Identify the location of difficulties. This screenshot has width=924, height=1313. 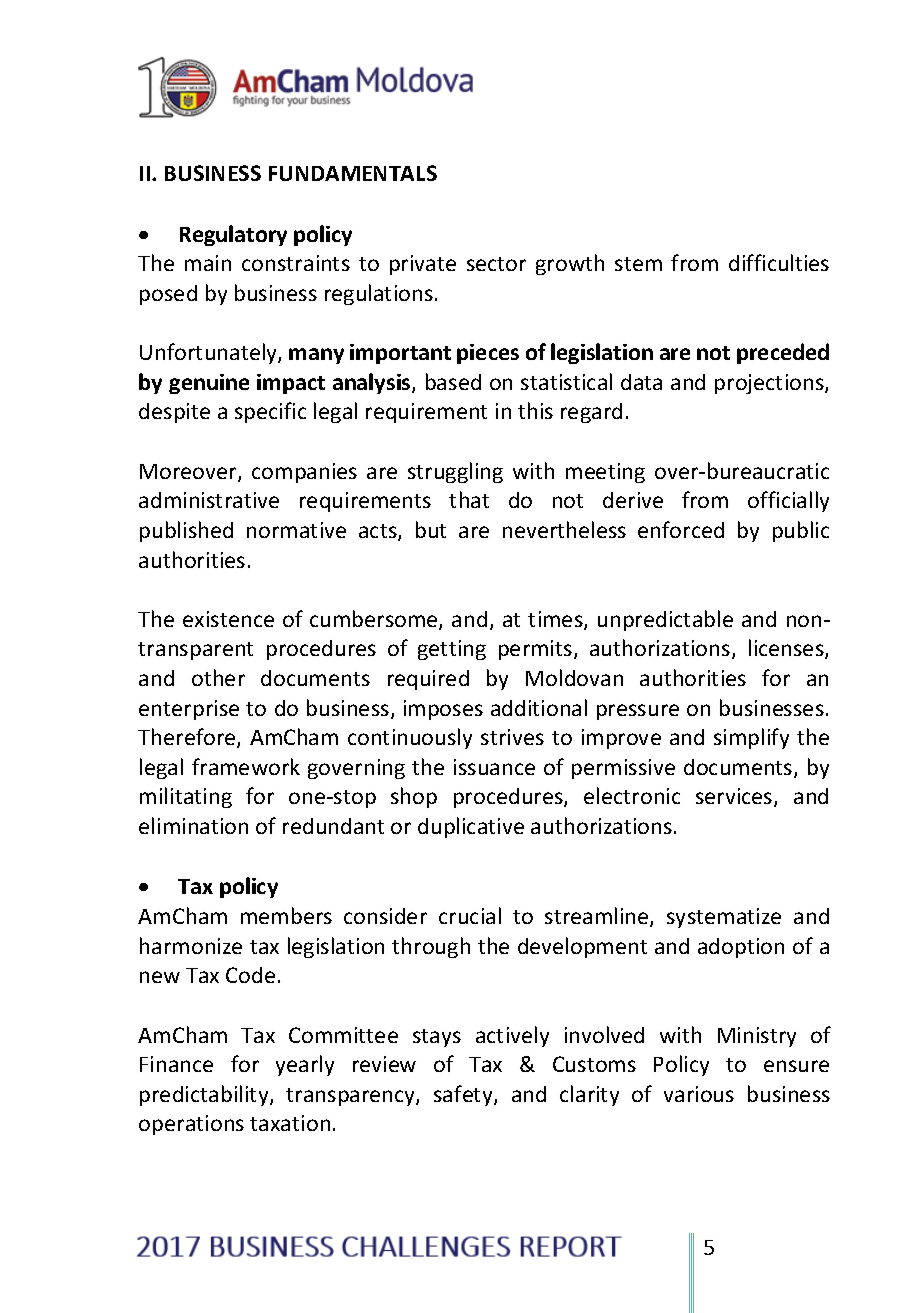
(779, 262).
